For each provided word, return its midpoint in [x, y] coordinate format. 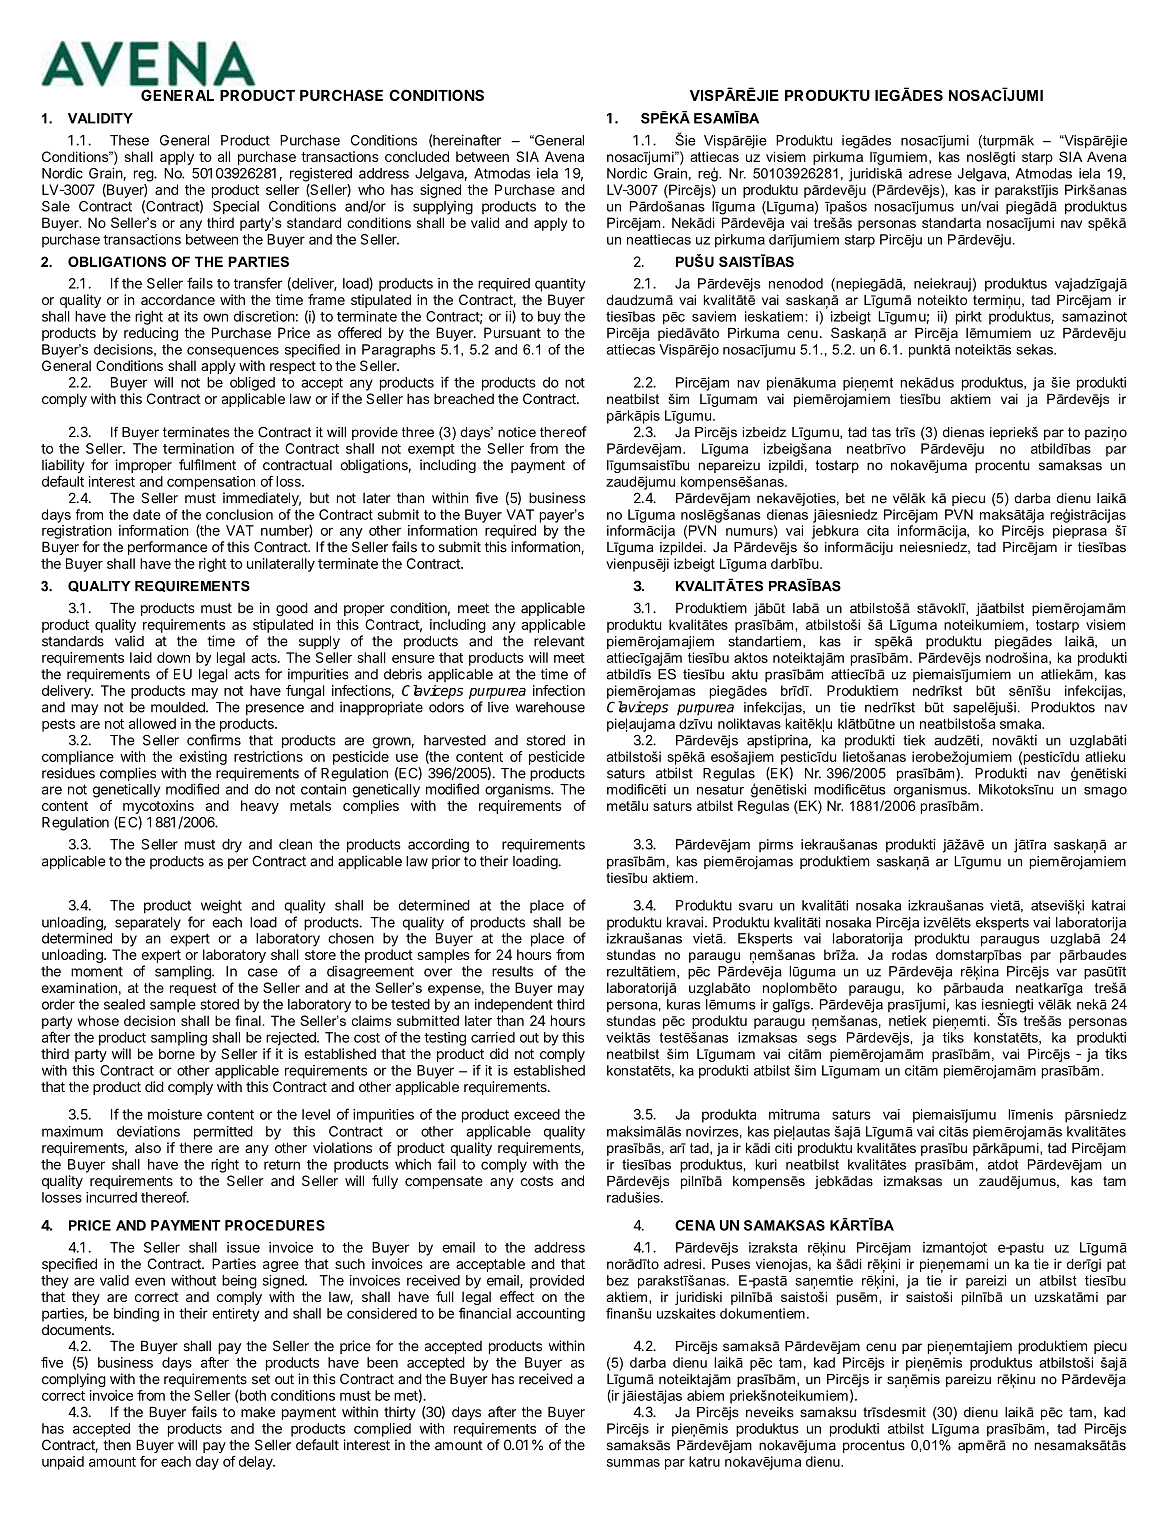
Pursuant [512, 332]
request [193, 989]
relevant [559, 641]
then [117, 1445]
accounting [550, 1315]
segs [822, 1040]
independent [514, 1006]
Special [236, 208]
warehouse [550, 707]
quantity [560, 285]
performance [167, 548]
